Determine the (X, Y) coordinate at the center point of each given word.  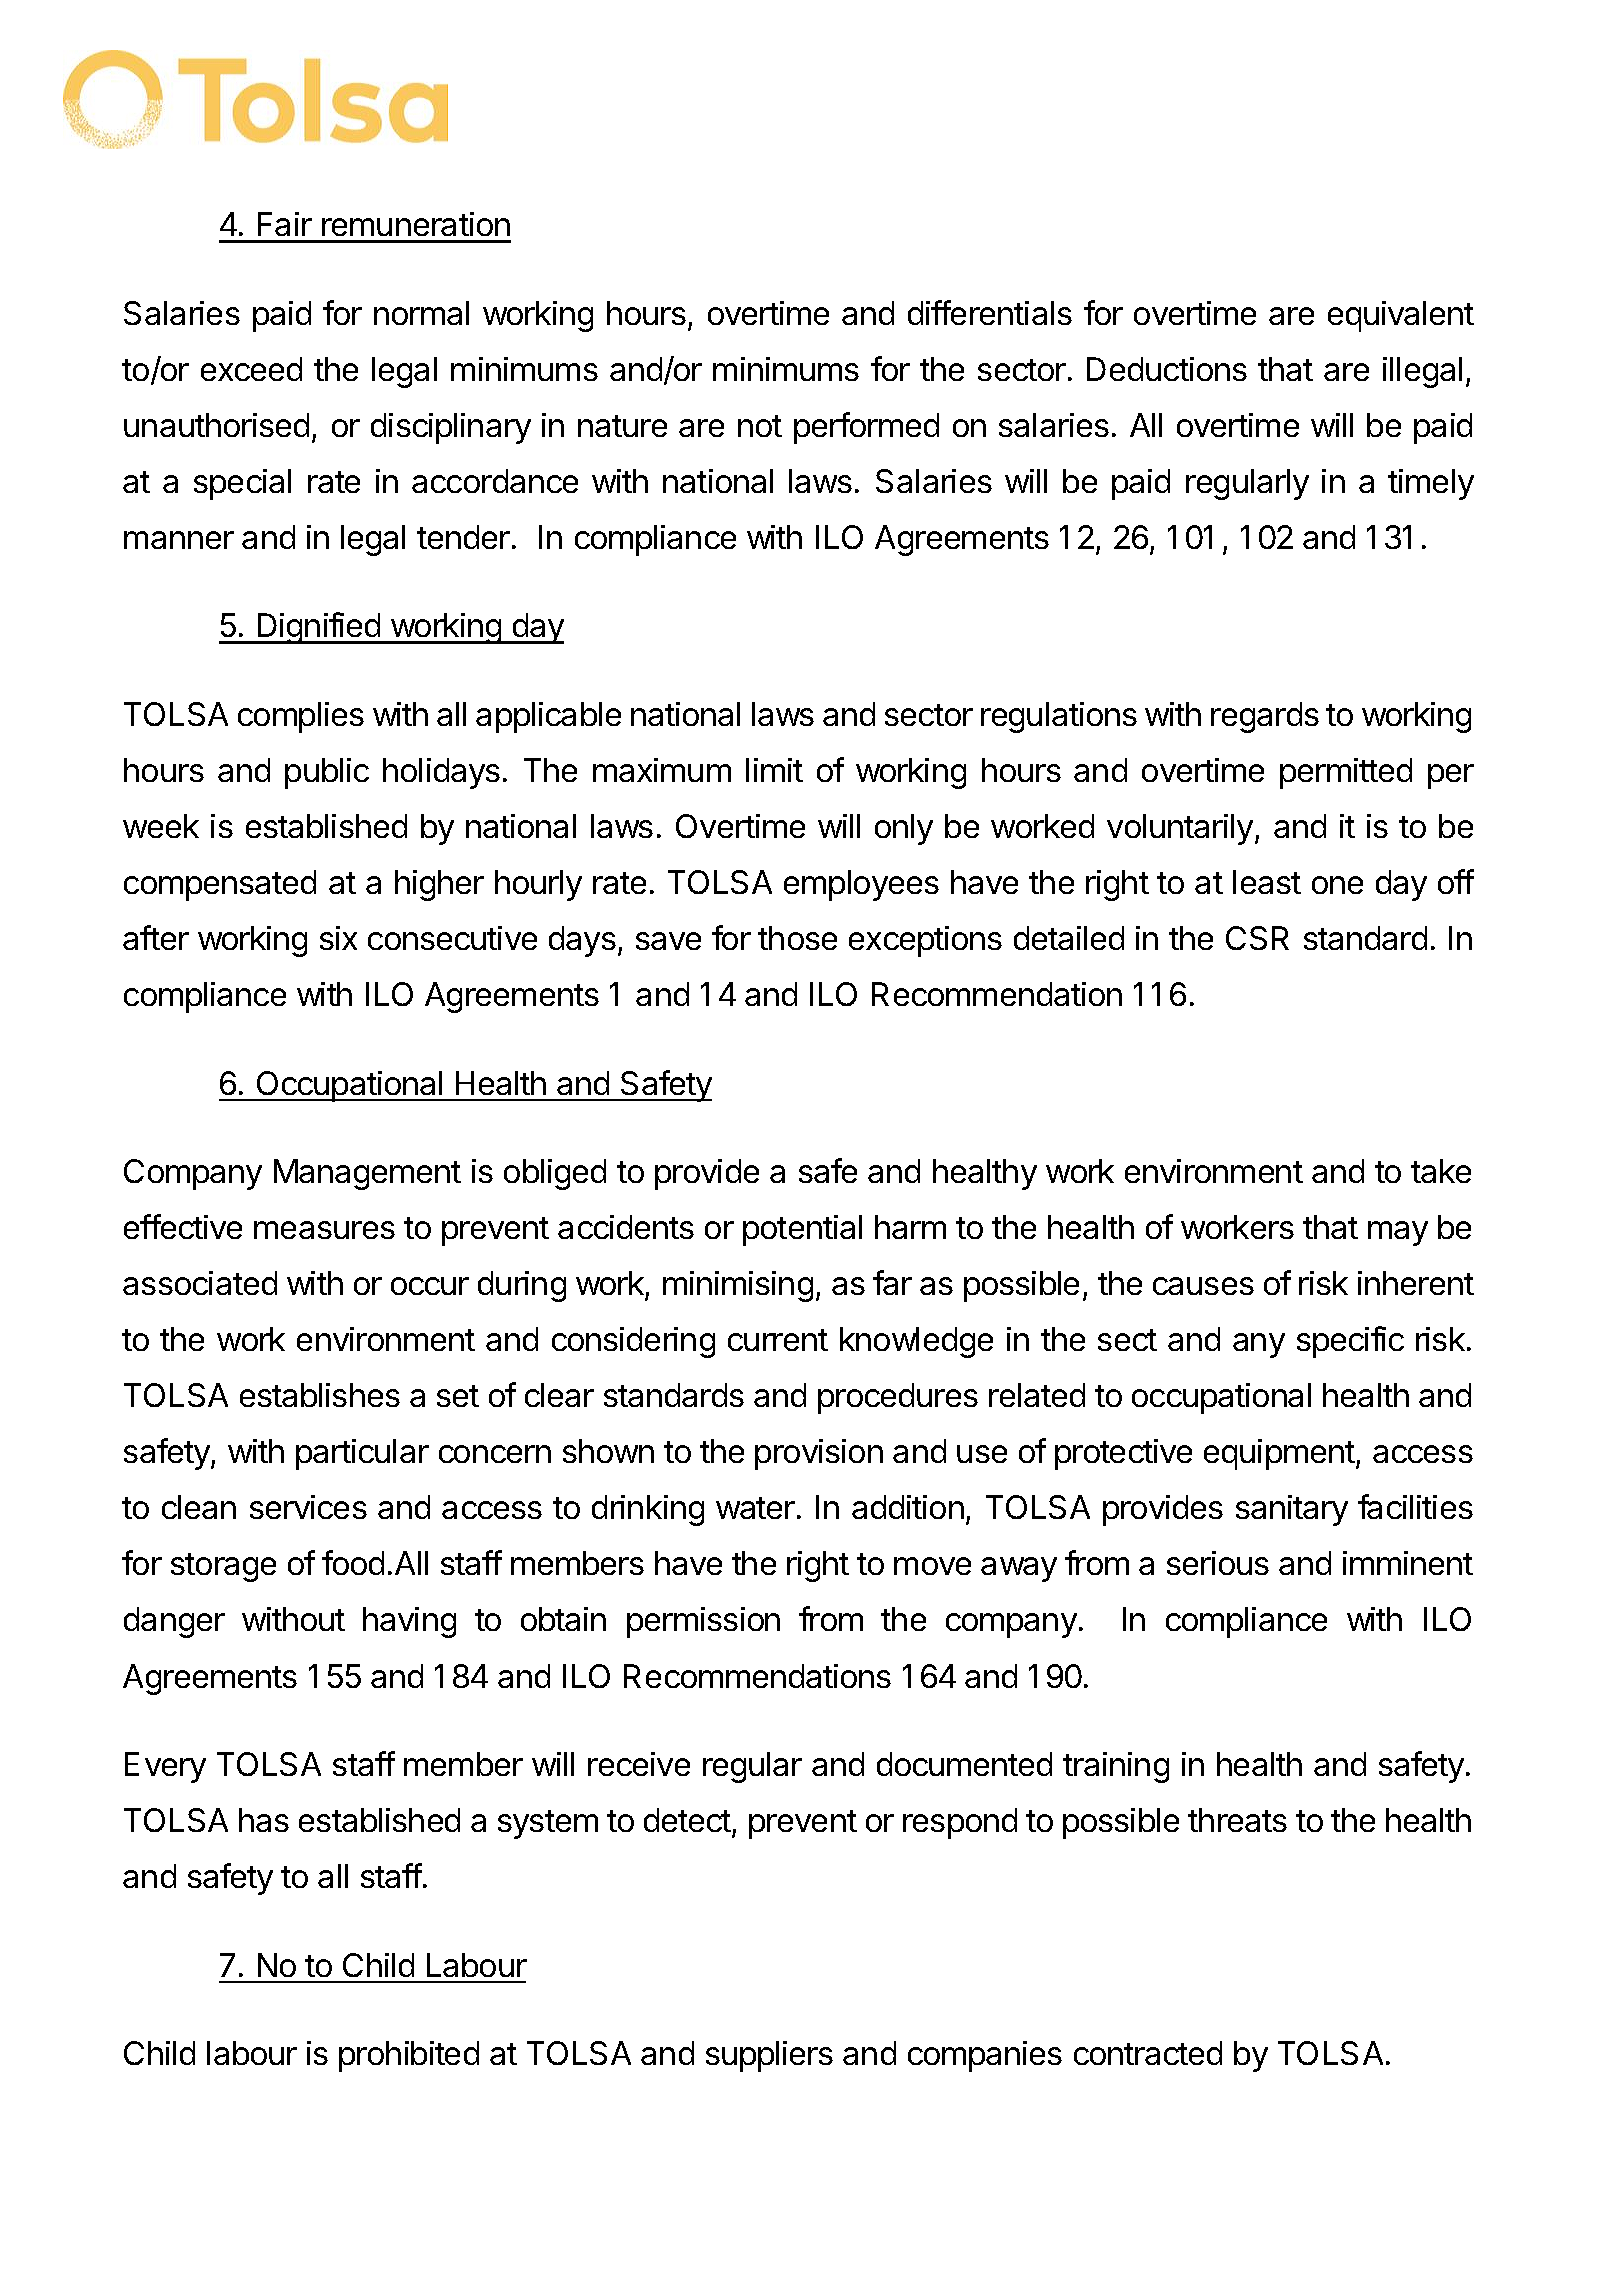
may (1398, 1233)
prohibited (409, 2056)
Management (367, 1174)
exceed (251, 369)
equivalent (1401, 316)
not (760, 426)
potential (802, 1230)
